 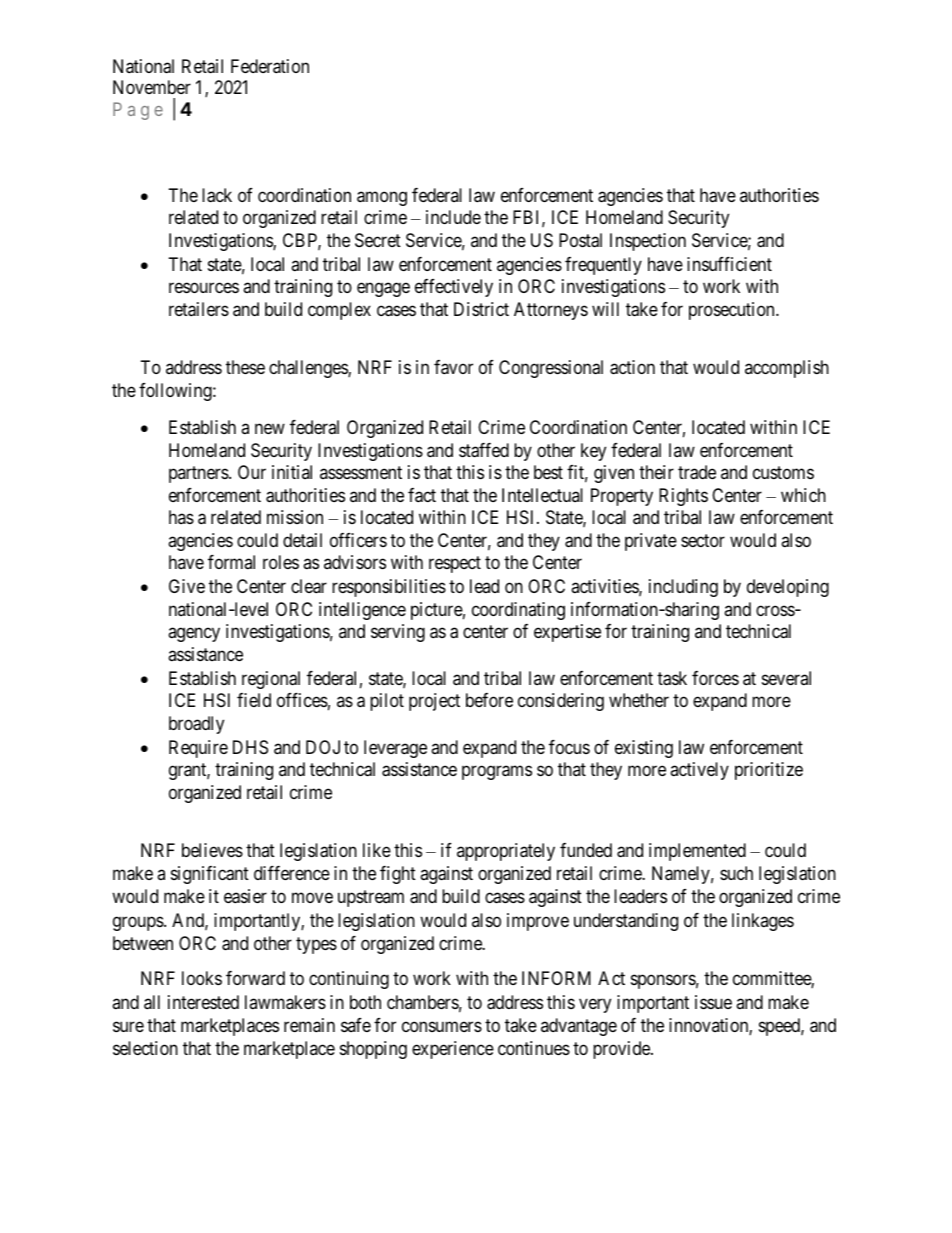 I want to click on programs, so click(x=497, y=773).
